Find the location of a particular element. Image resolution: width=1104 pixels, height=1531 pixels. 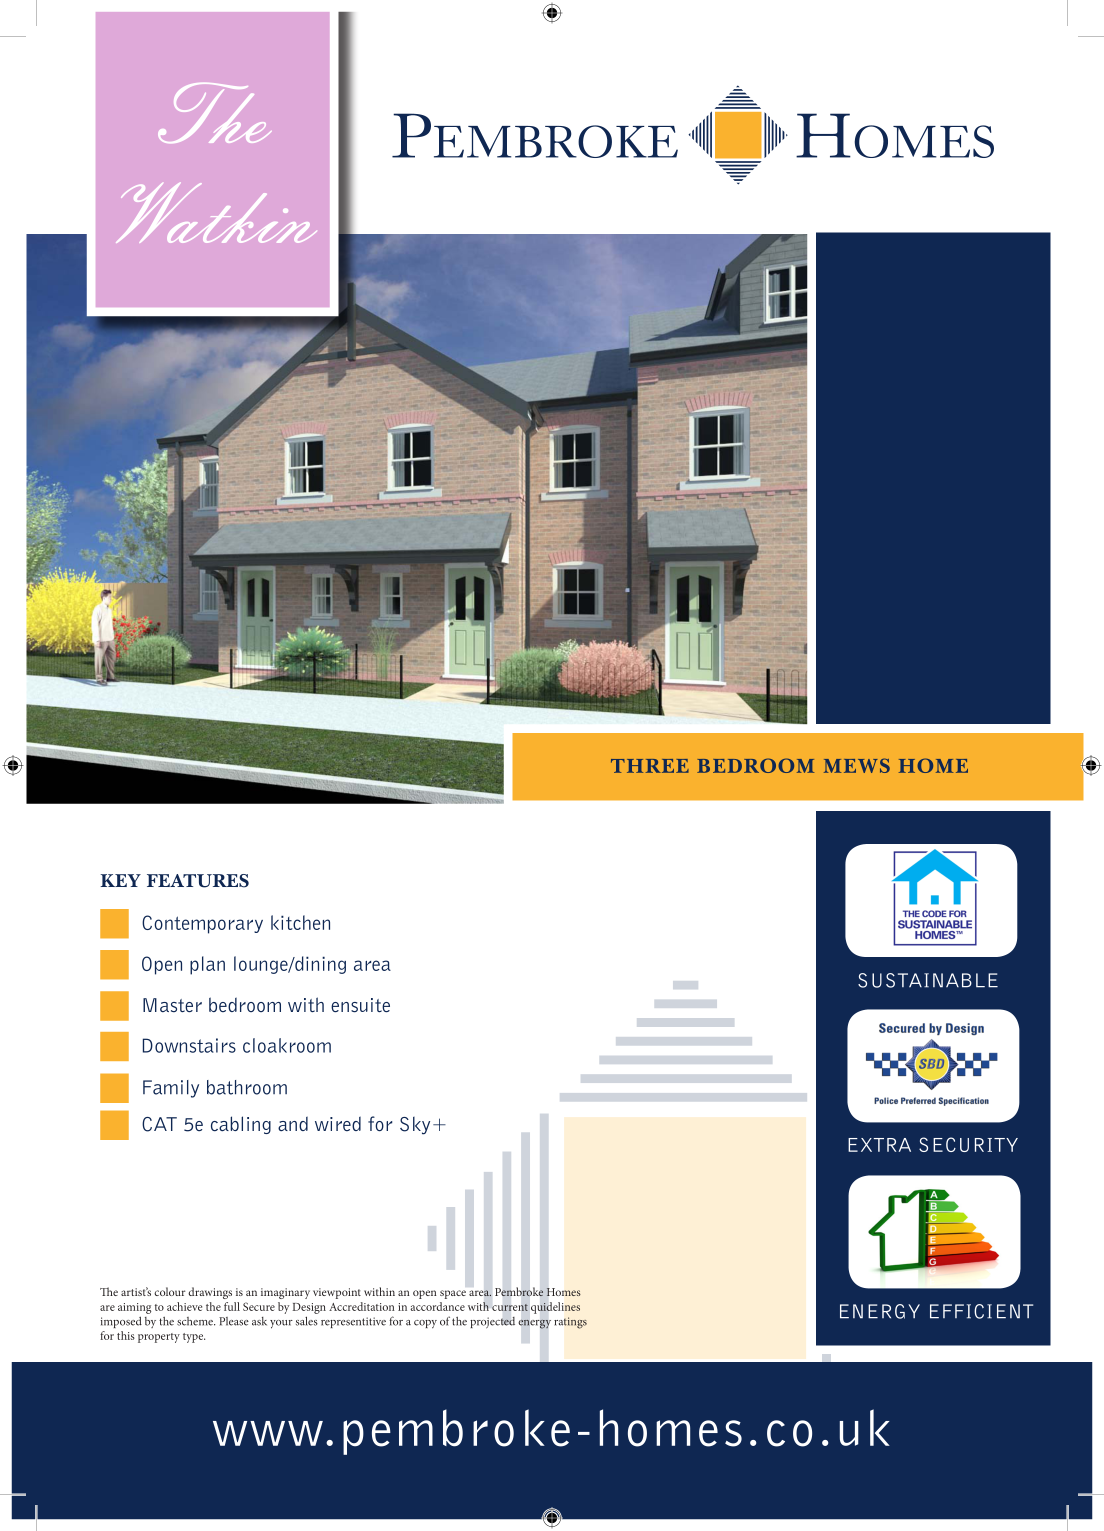

SUSTAINABLE is located at coordinates (928, 980).
